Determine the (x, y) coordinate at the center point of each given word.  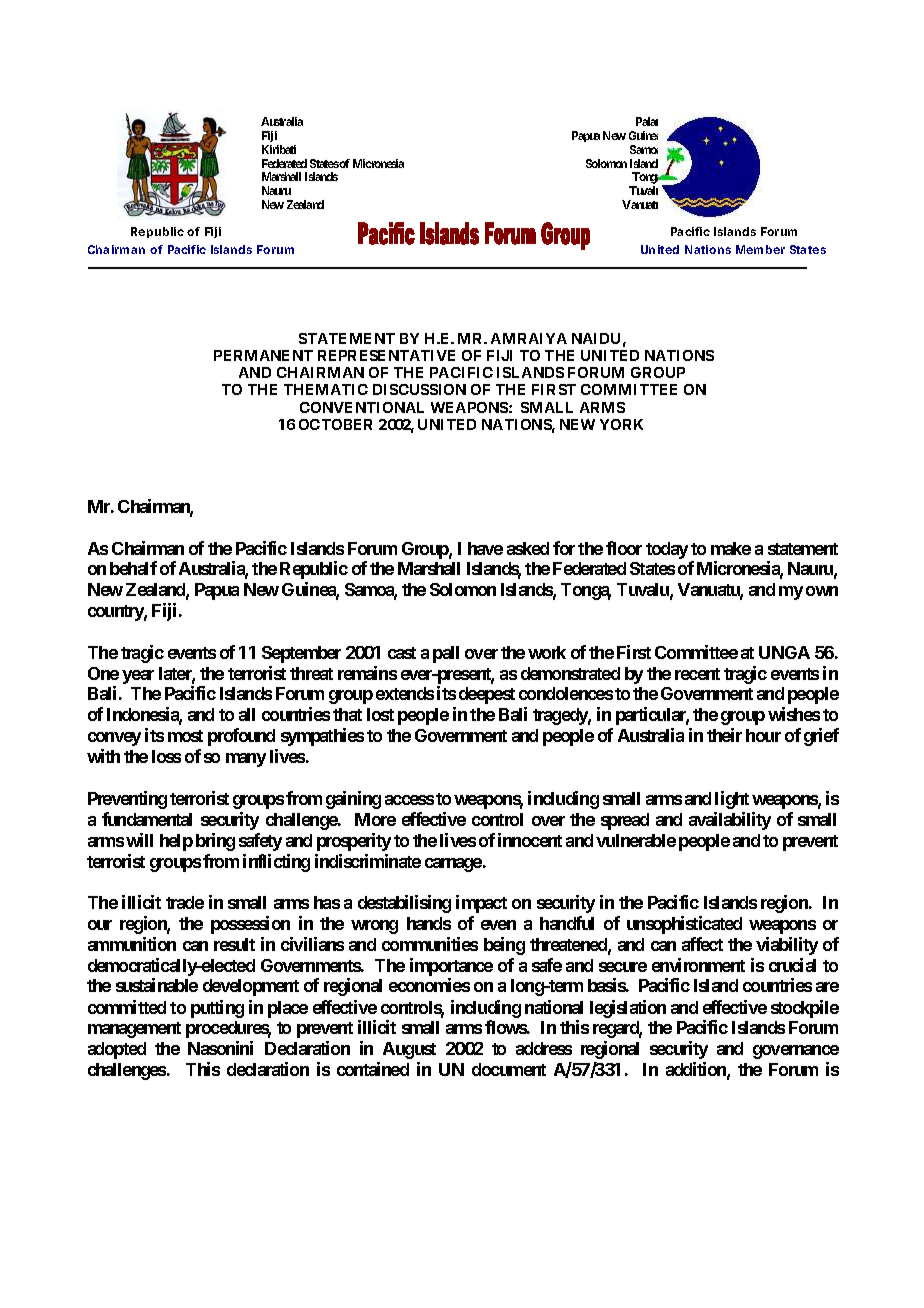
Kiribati (279, 149)
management (134, 1030)
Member (760, 249)
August (409, 1050)
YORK (621, 424)
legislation (628, 1009)
